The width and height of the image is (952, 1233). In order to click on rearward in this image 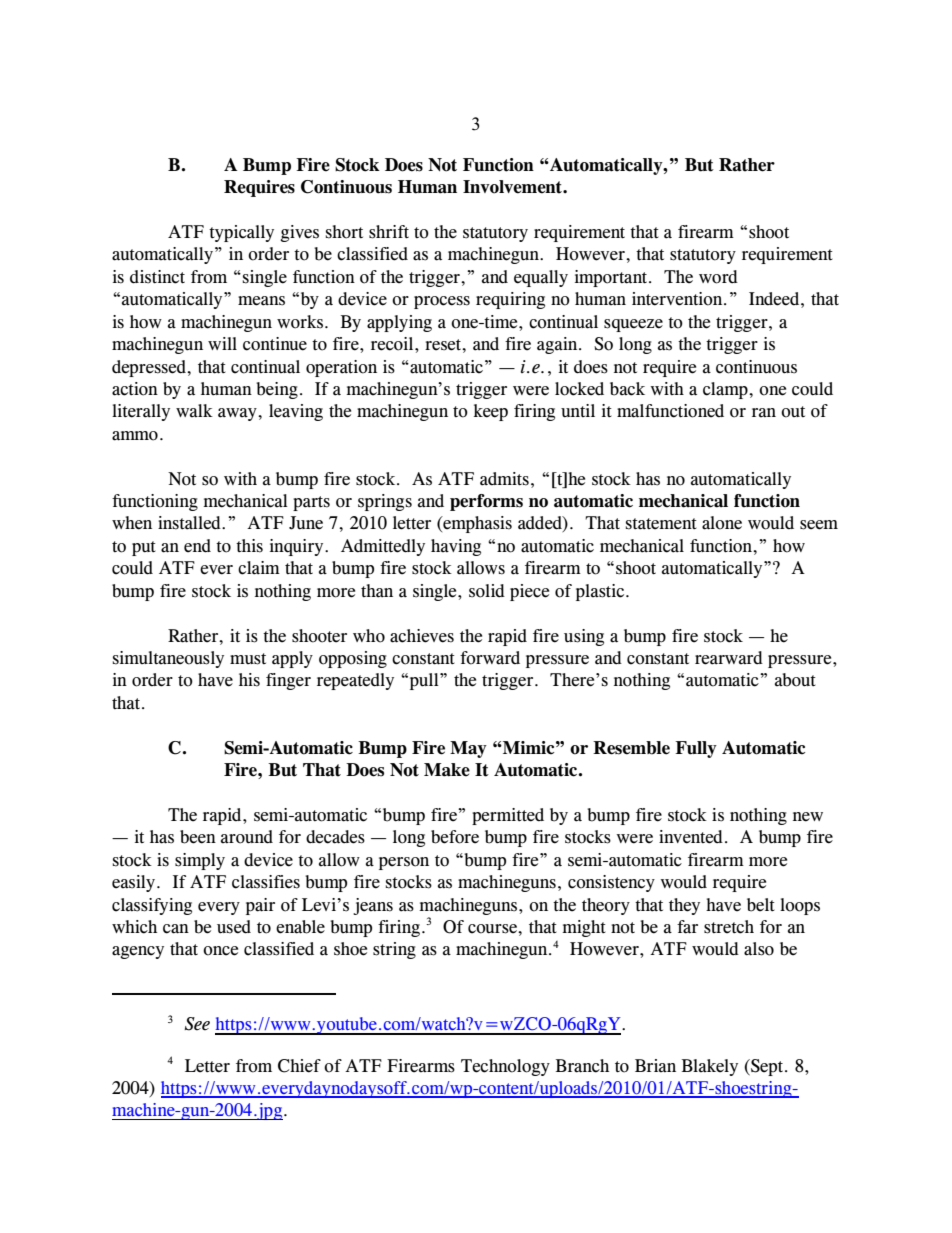, I will do `click(729, 658)`.
